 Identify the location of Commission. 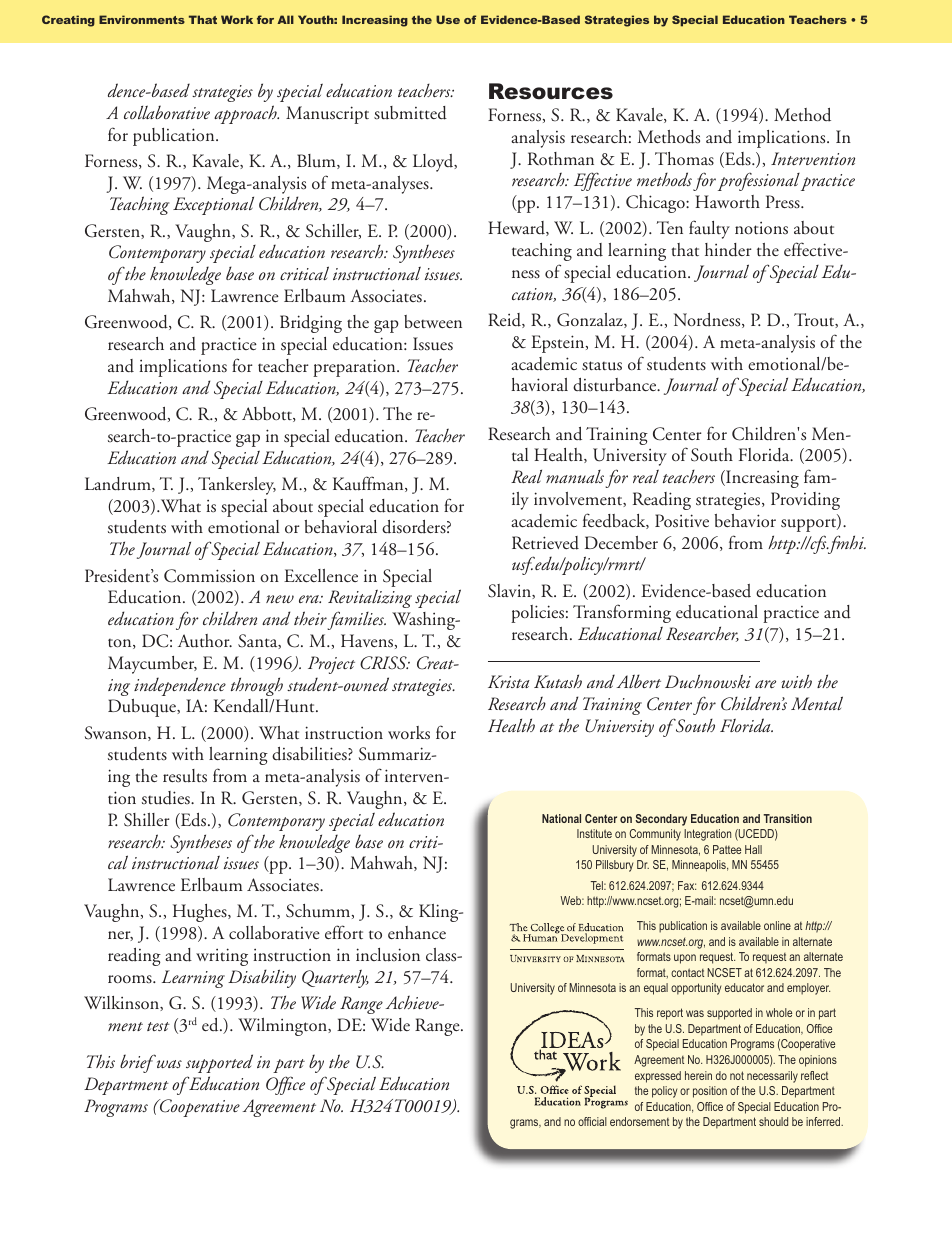
(209, 576).
